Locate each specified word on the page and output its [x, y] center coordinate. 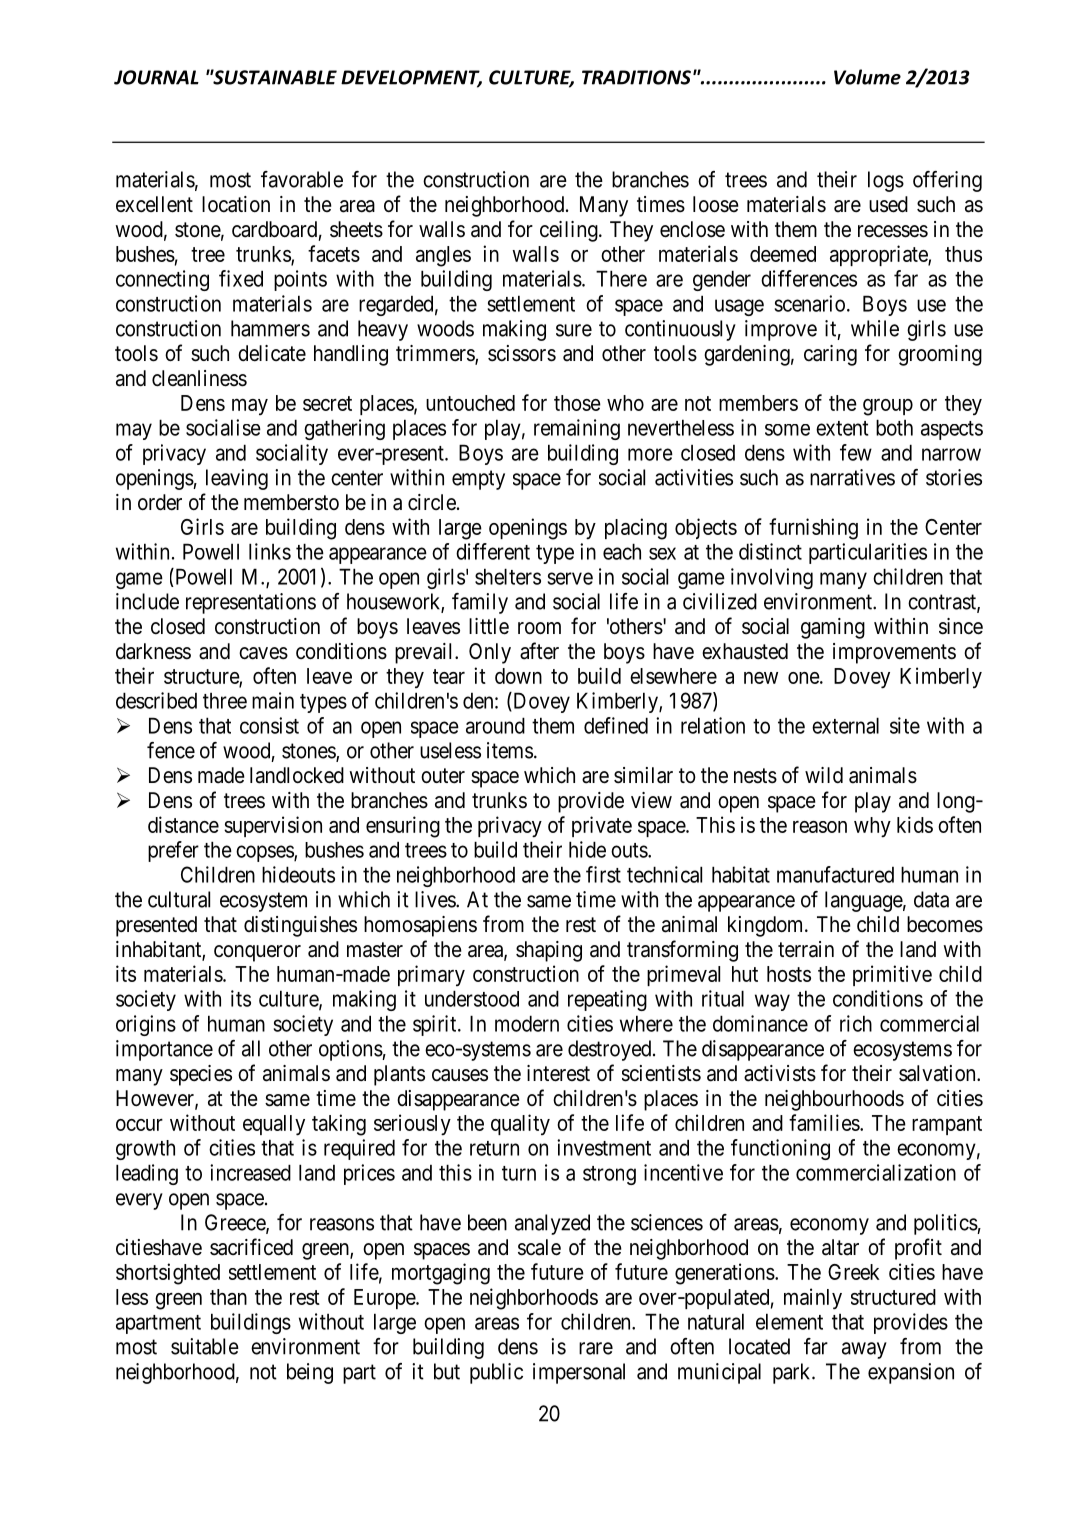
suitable [205, 1346]
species [201, 1075]
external [845, 725]
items [510, 750]
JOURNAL [156, 77]
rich [856, 1023]
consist [269, 725]
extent [842, 428]
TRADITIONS [636, 77]
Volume [867, 77]
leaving [237, 479]
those [577, 403]
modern [527, 1023]
